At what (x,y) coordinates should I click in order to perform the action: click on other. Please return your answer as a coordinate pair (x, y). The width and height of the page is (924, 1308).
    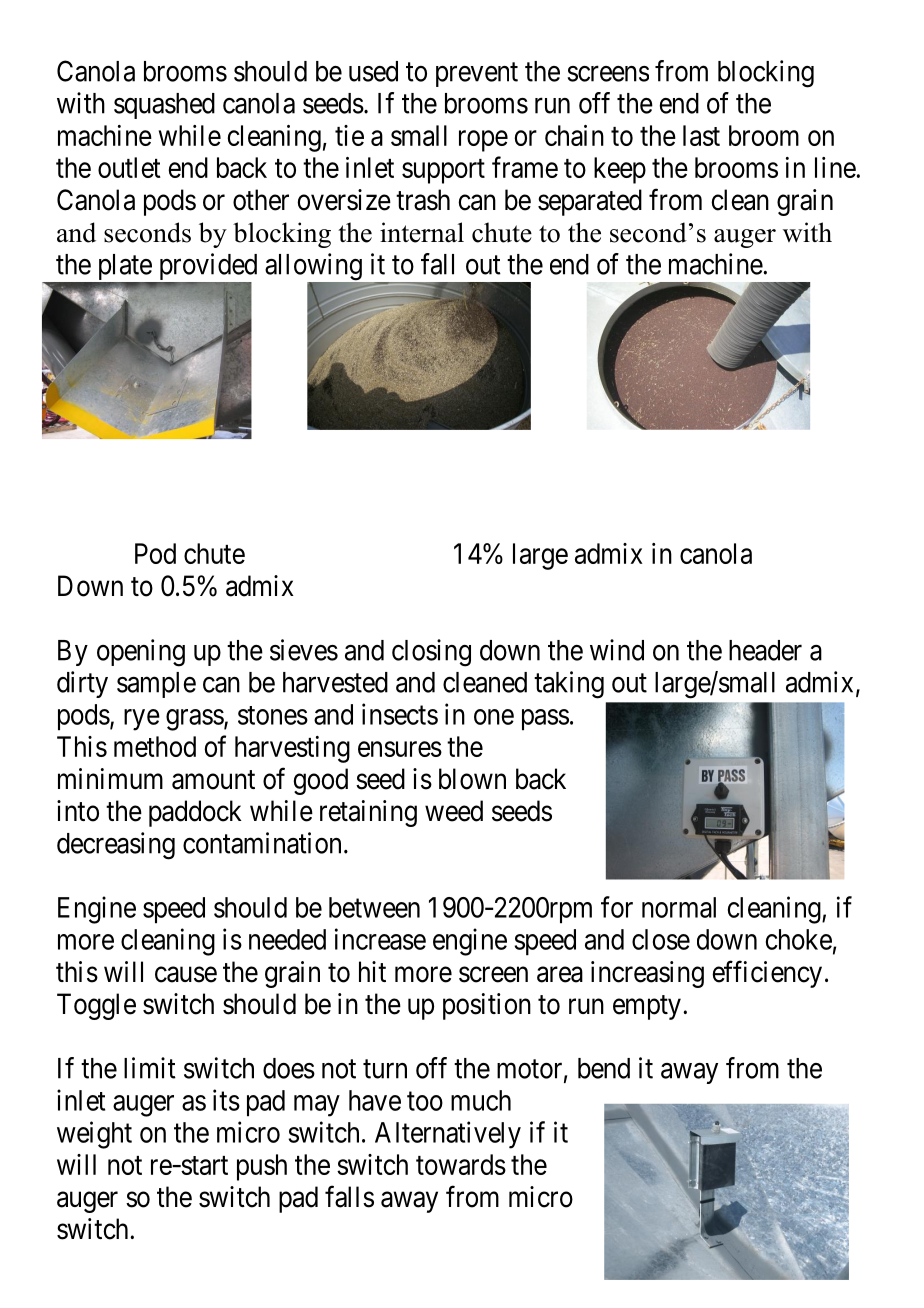
    Looking at the image, I should click on (261, 200).
